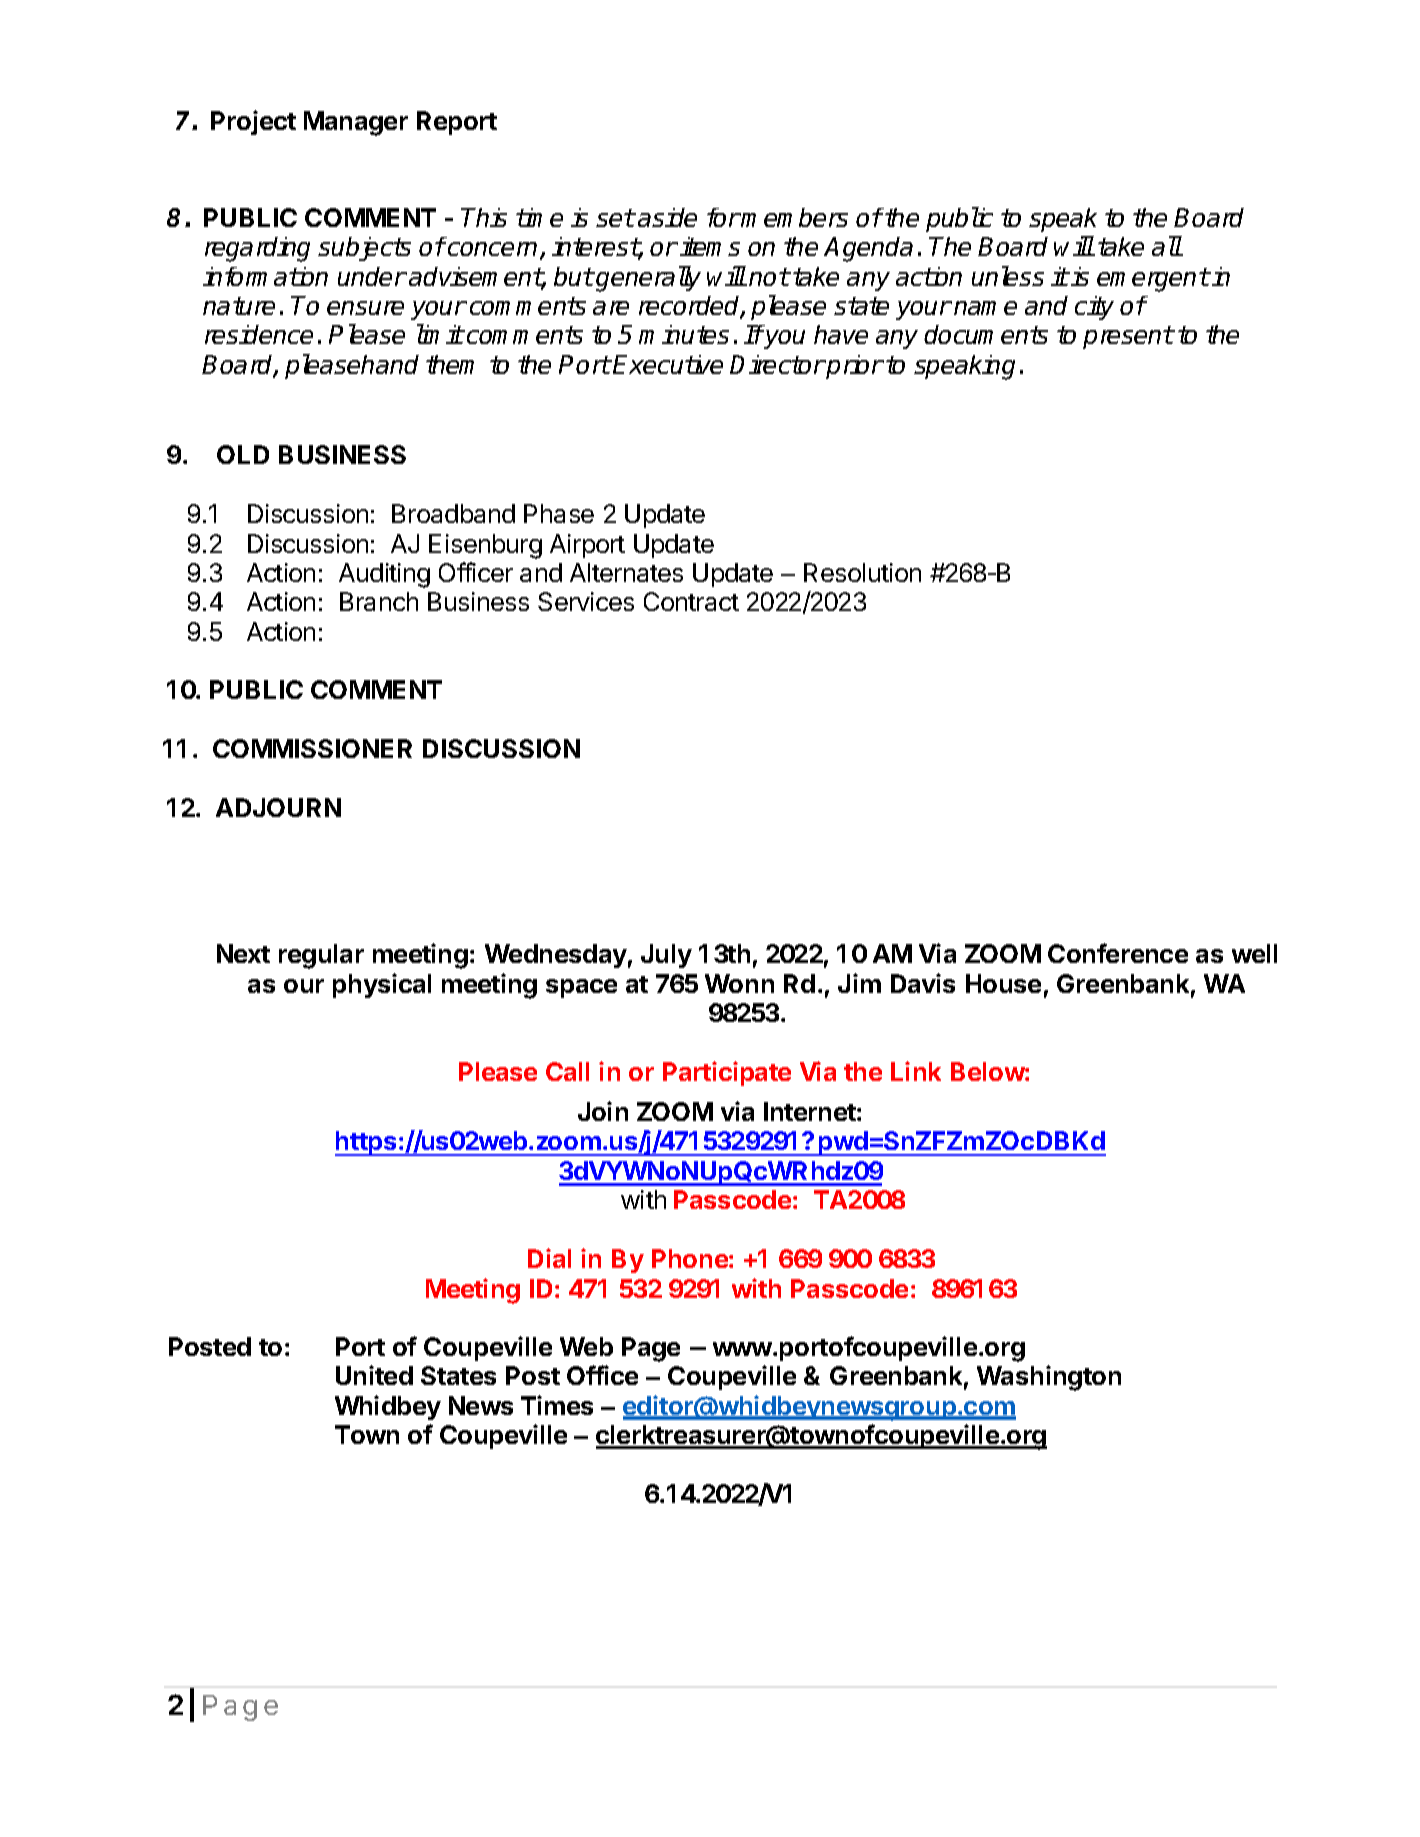 Image resolution: width=1420 pixels, height=1837 pixels. I want to click on present, so click(1128, 337).
